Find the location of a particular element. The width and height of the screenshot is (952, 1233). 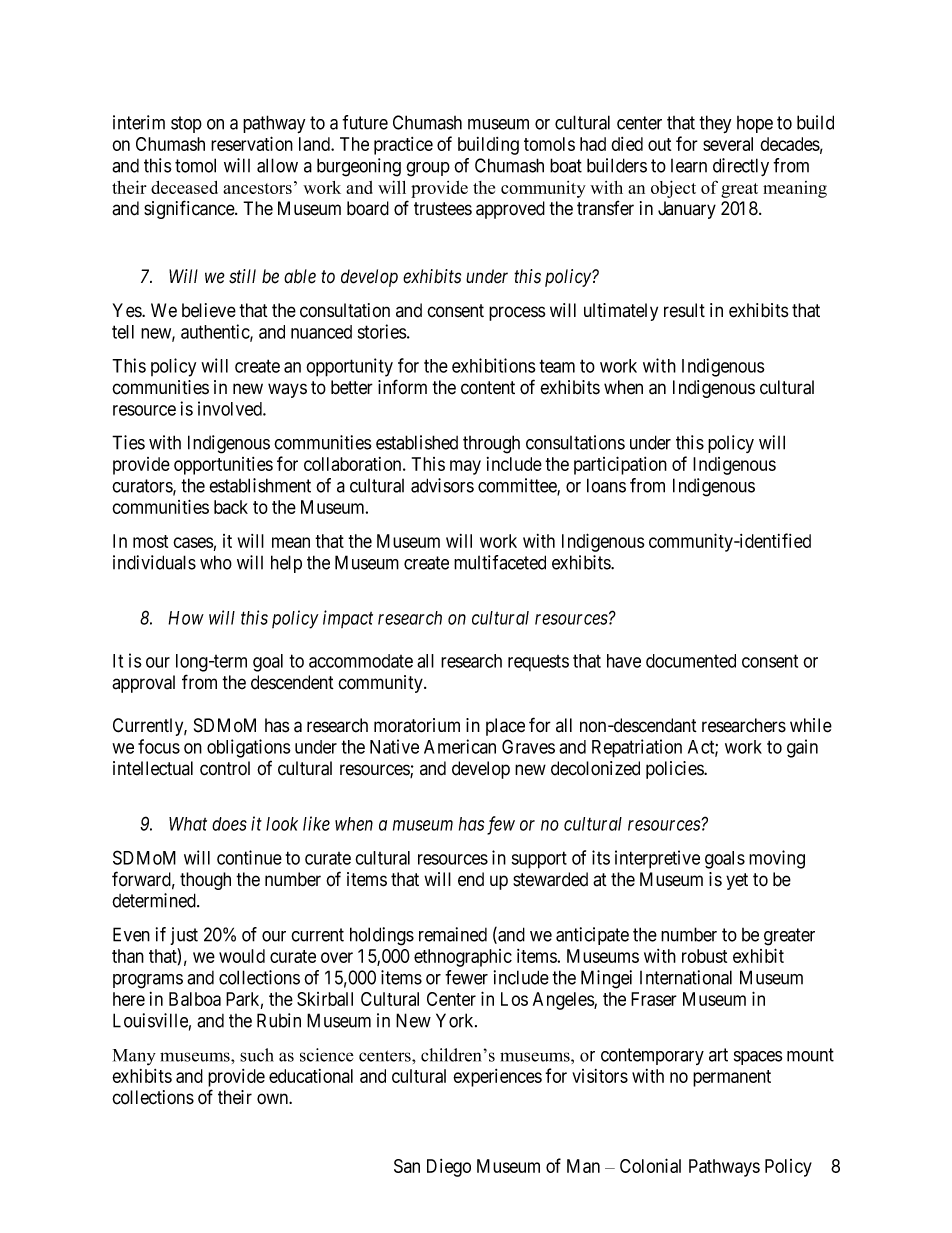

policies is located at coordinates (675, 770).
